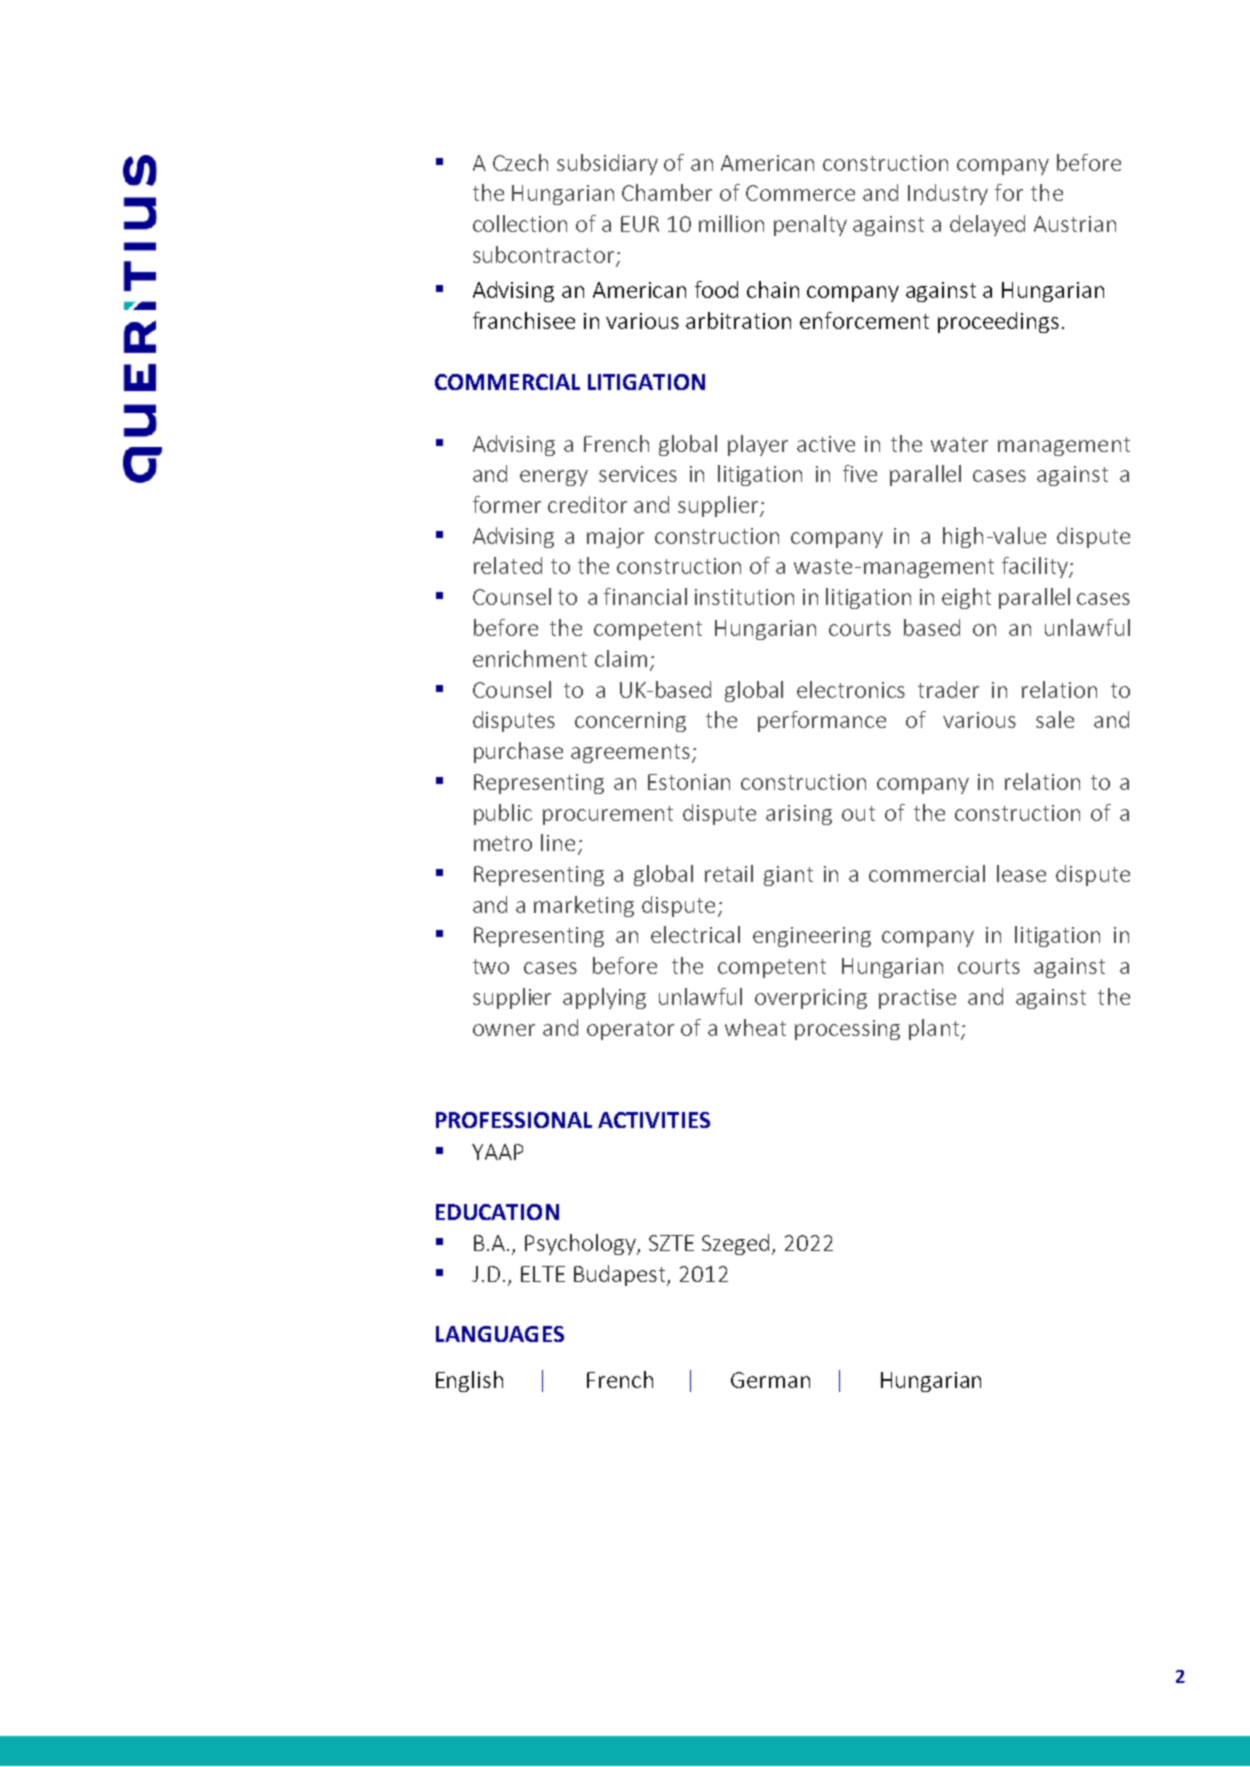 The image size is (1250, 1767). I want to click on engineering, so click(812, 937).
